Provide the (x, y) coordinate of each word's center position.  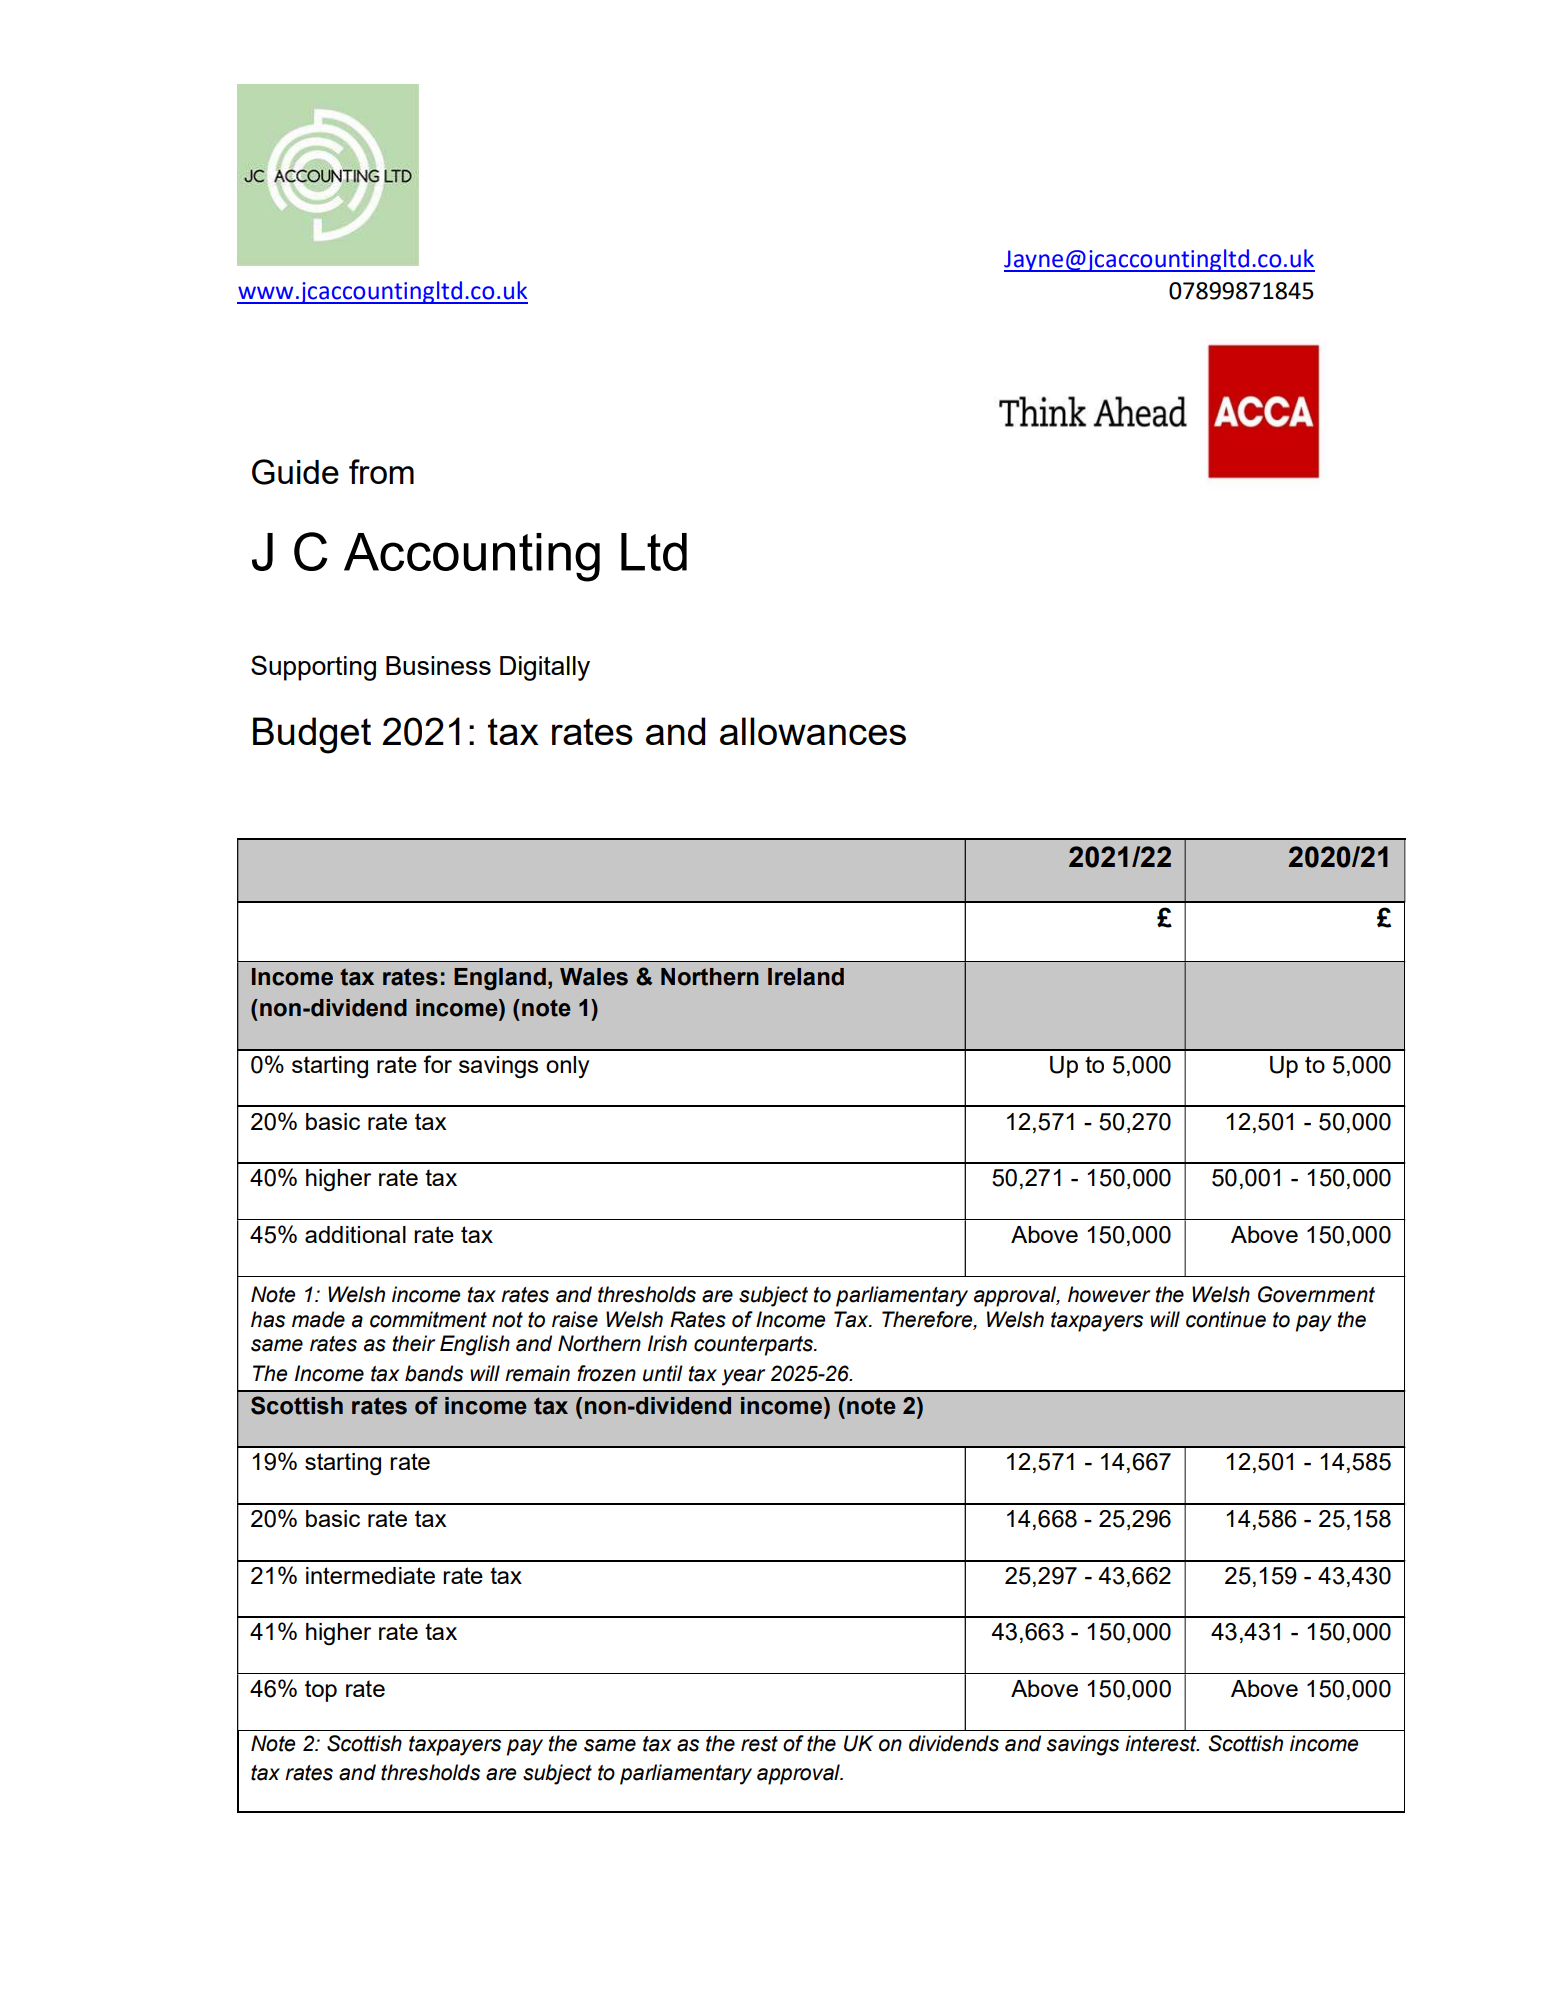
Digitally (545, 668)
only (567, 1067)
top (321, 1691)
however (1109, 1294)
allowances (813, 731)
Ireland (806, 977)
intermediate (370, 1575)
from (381, 471)
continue (1226, 1319)
